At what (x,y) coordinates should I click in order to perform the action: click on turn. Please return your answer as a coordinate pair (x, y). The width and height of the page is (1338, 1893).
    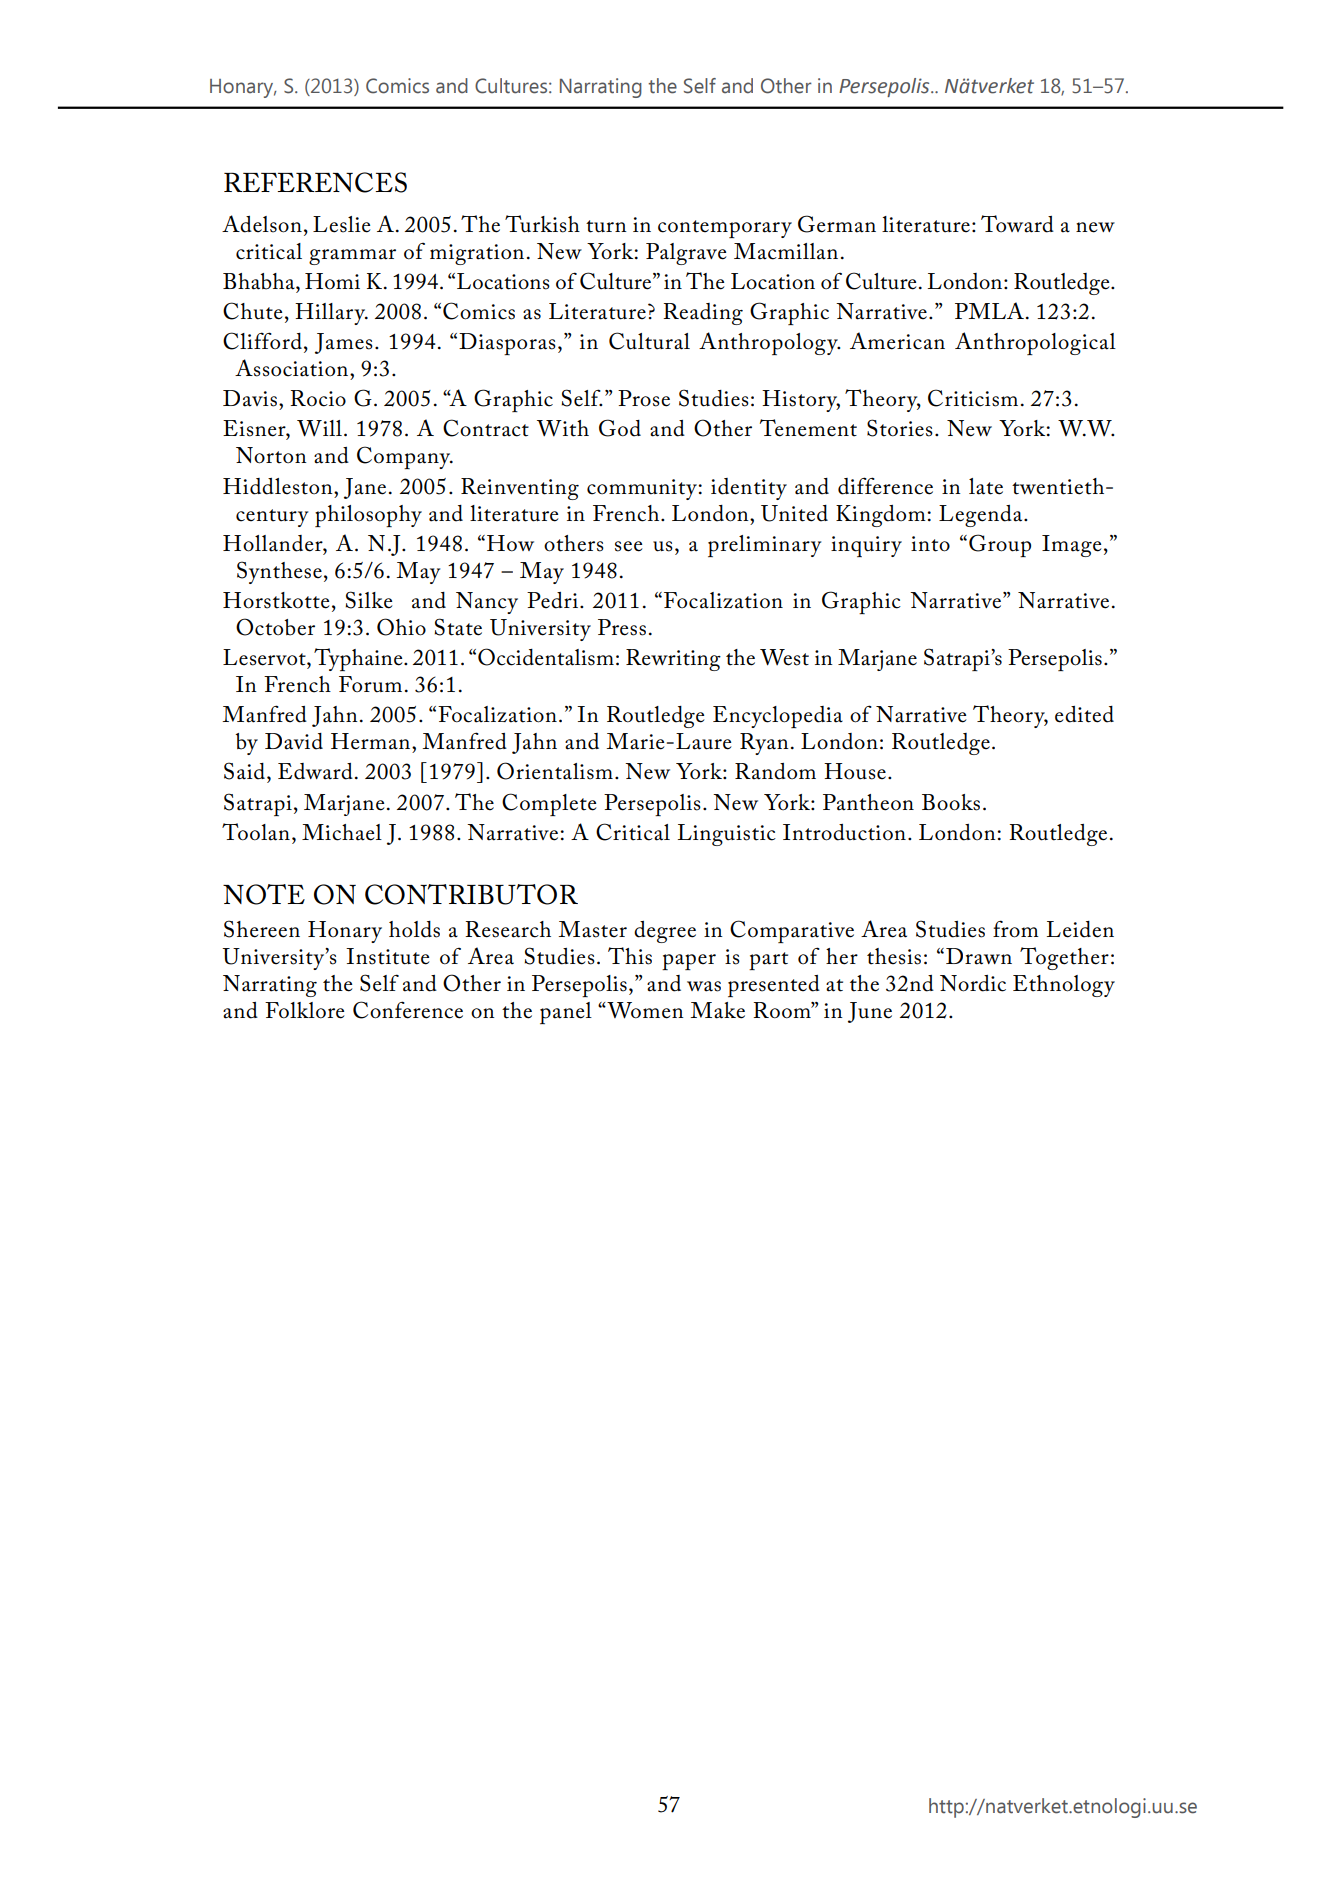
    Looking at the image, I should click on (606, 226).
